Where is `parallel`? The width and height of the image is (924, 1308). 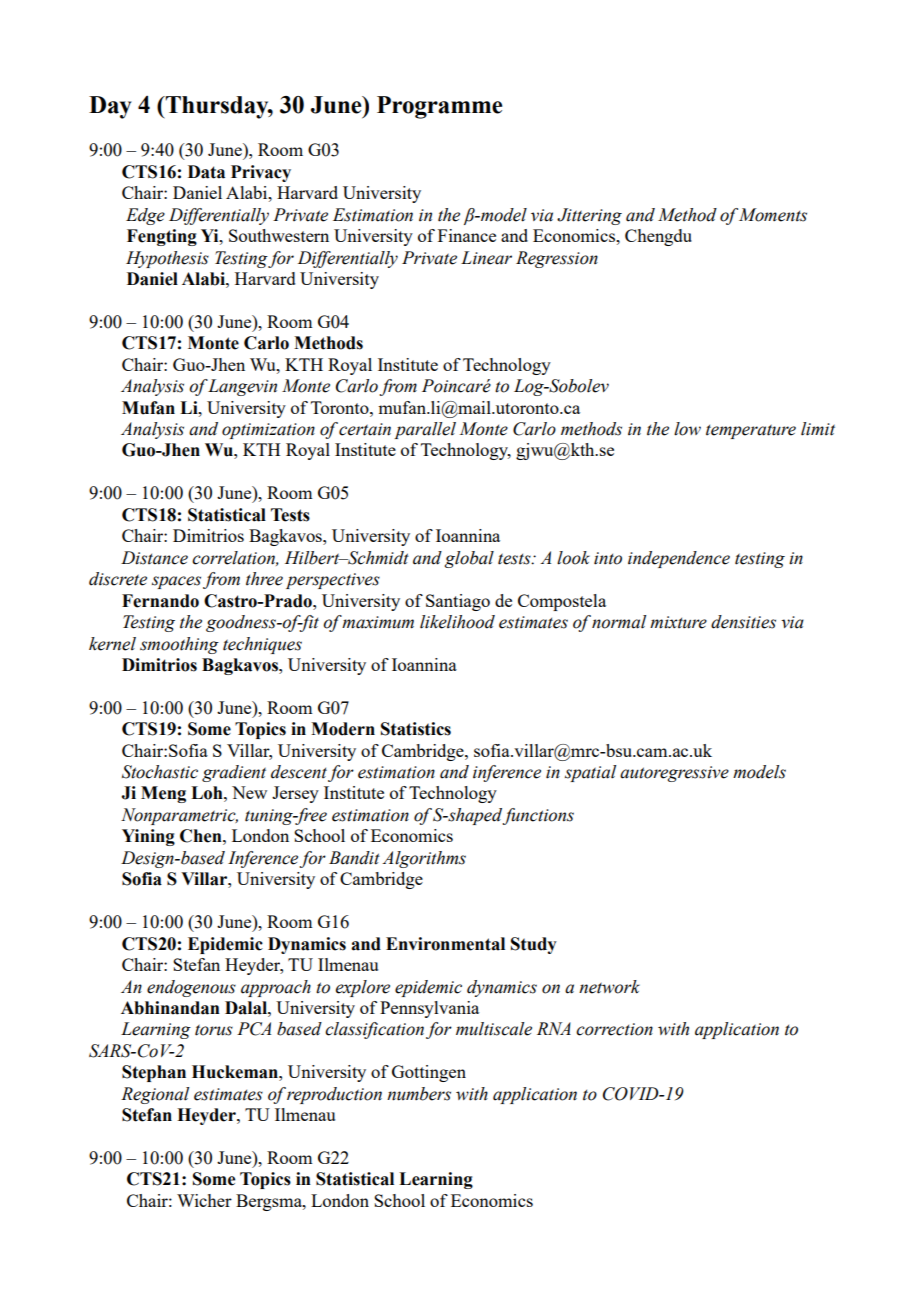 parallel is located at coordinates (425, 430).
